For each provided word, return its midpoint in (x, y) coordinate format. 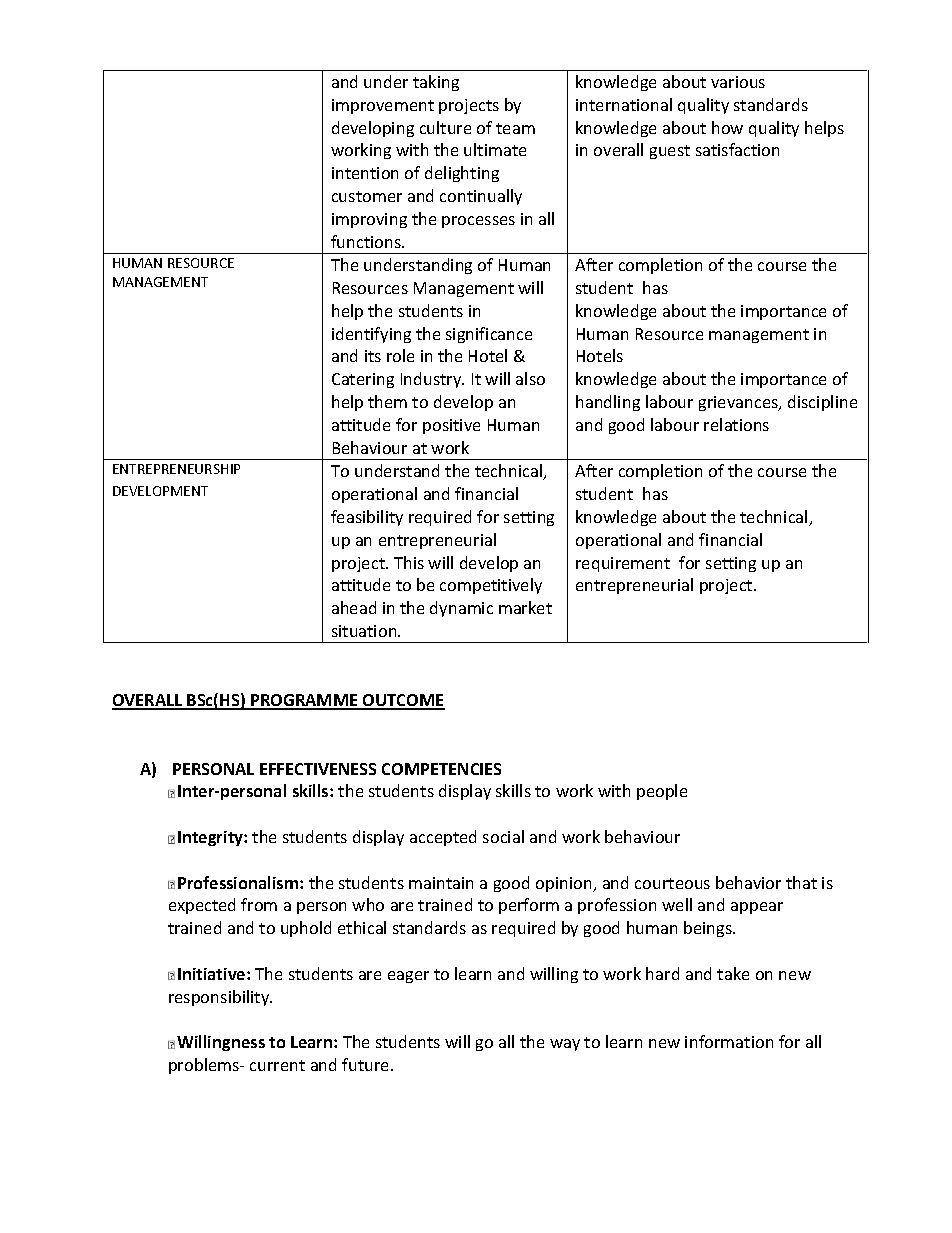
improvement (383, 106)
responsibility (220, 998)
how (727, 127)
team (515, 128)
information (729, 1041)
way (565, 1045)
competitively (491, 586)
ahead (354, 607)
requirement (623, 564)
